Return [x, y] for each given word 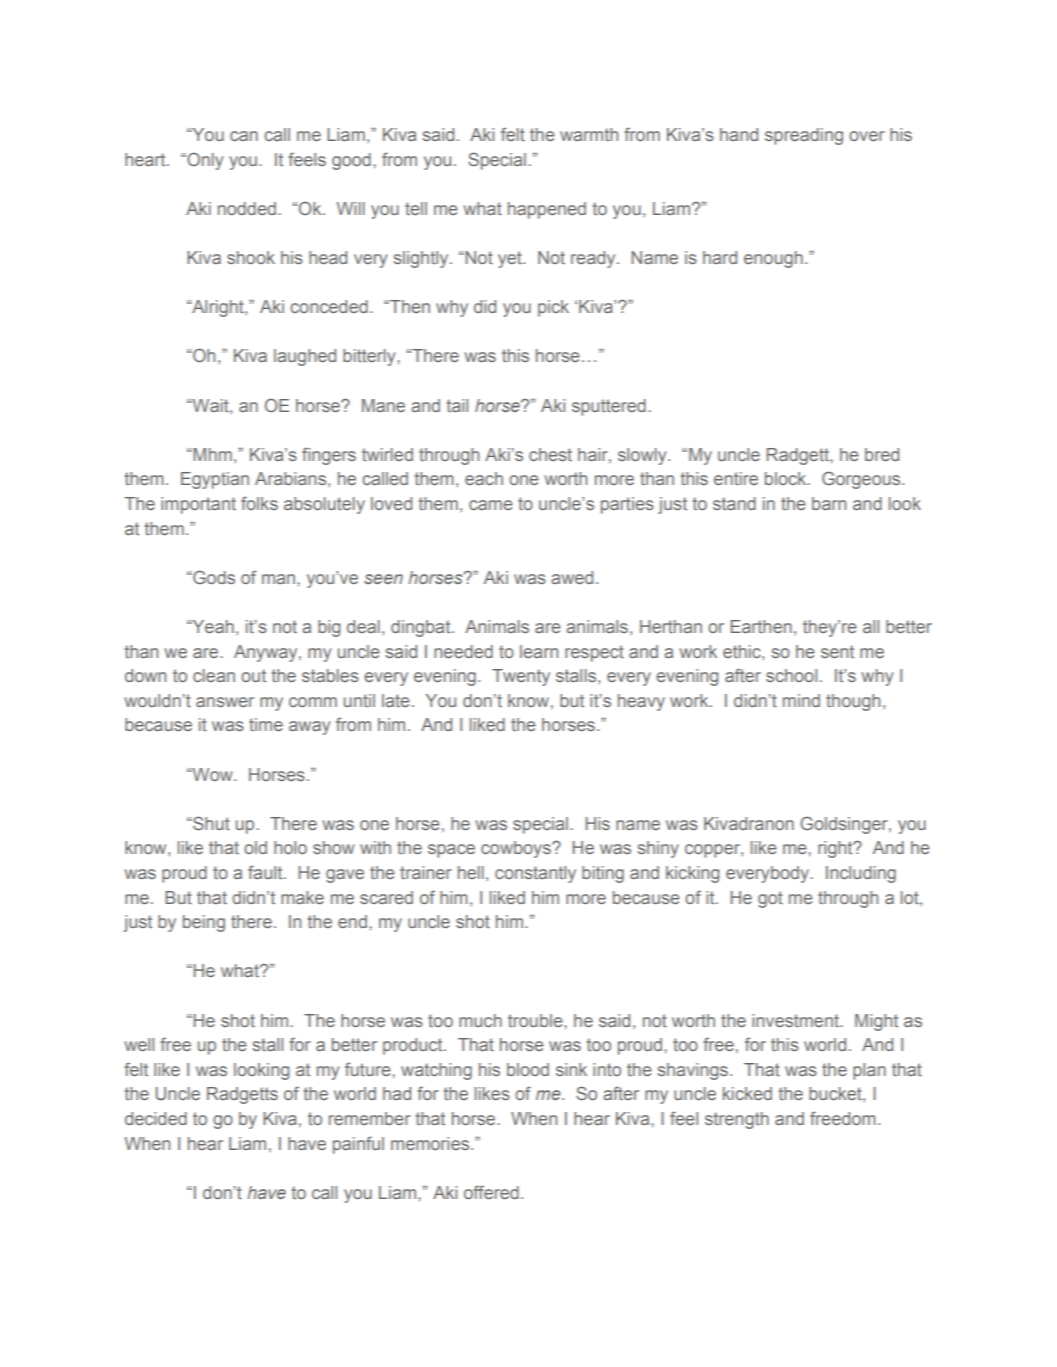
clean [214, 675]
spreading [804, 136]
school [791, 675]
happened [547, 210]
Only [204, 161]
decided [156, 1118]
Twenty [521, 677]
